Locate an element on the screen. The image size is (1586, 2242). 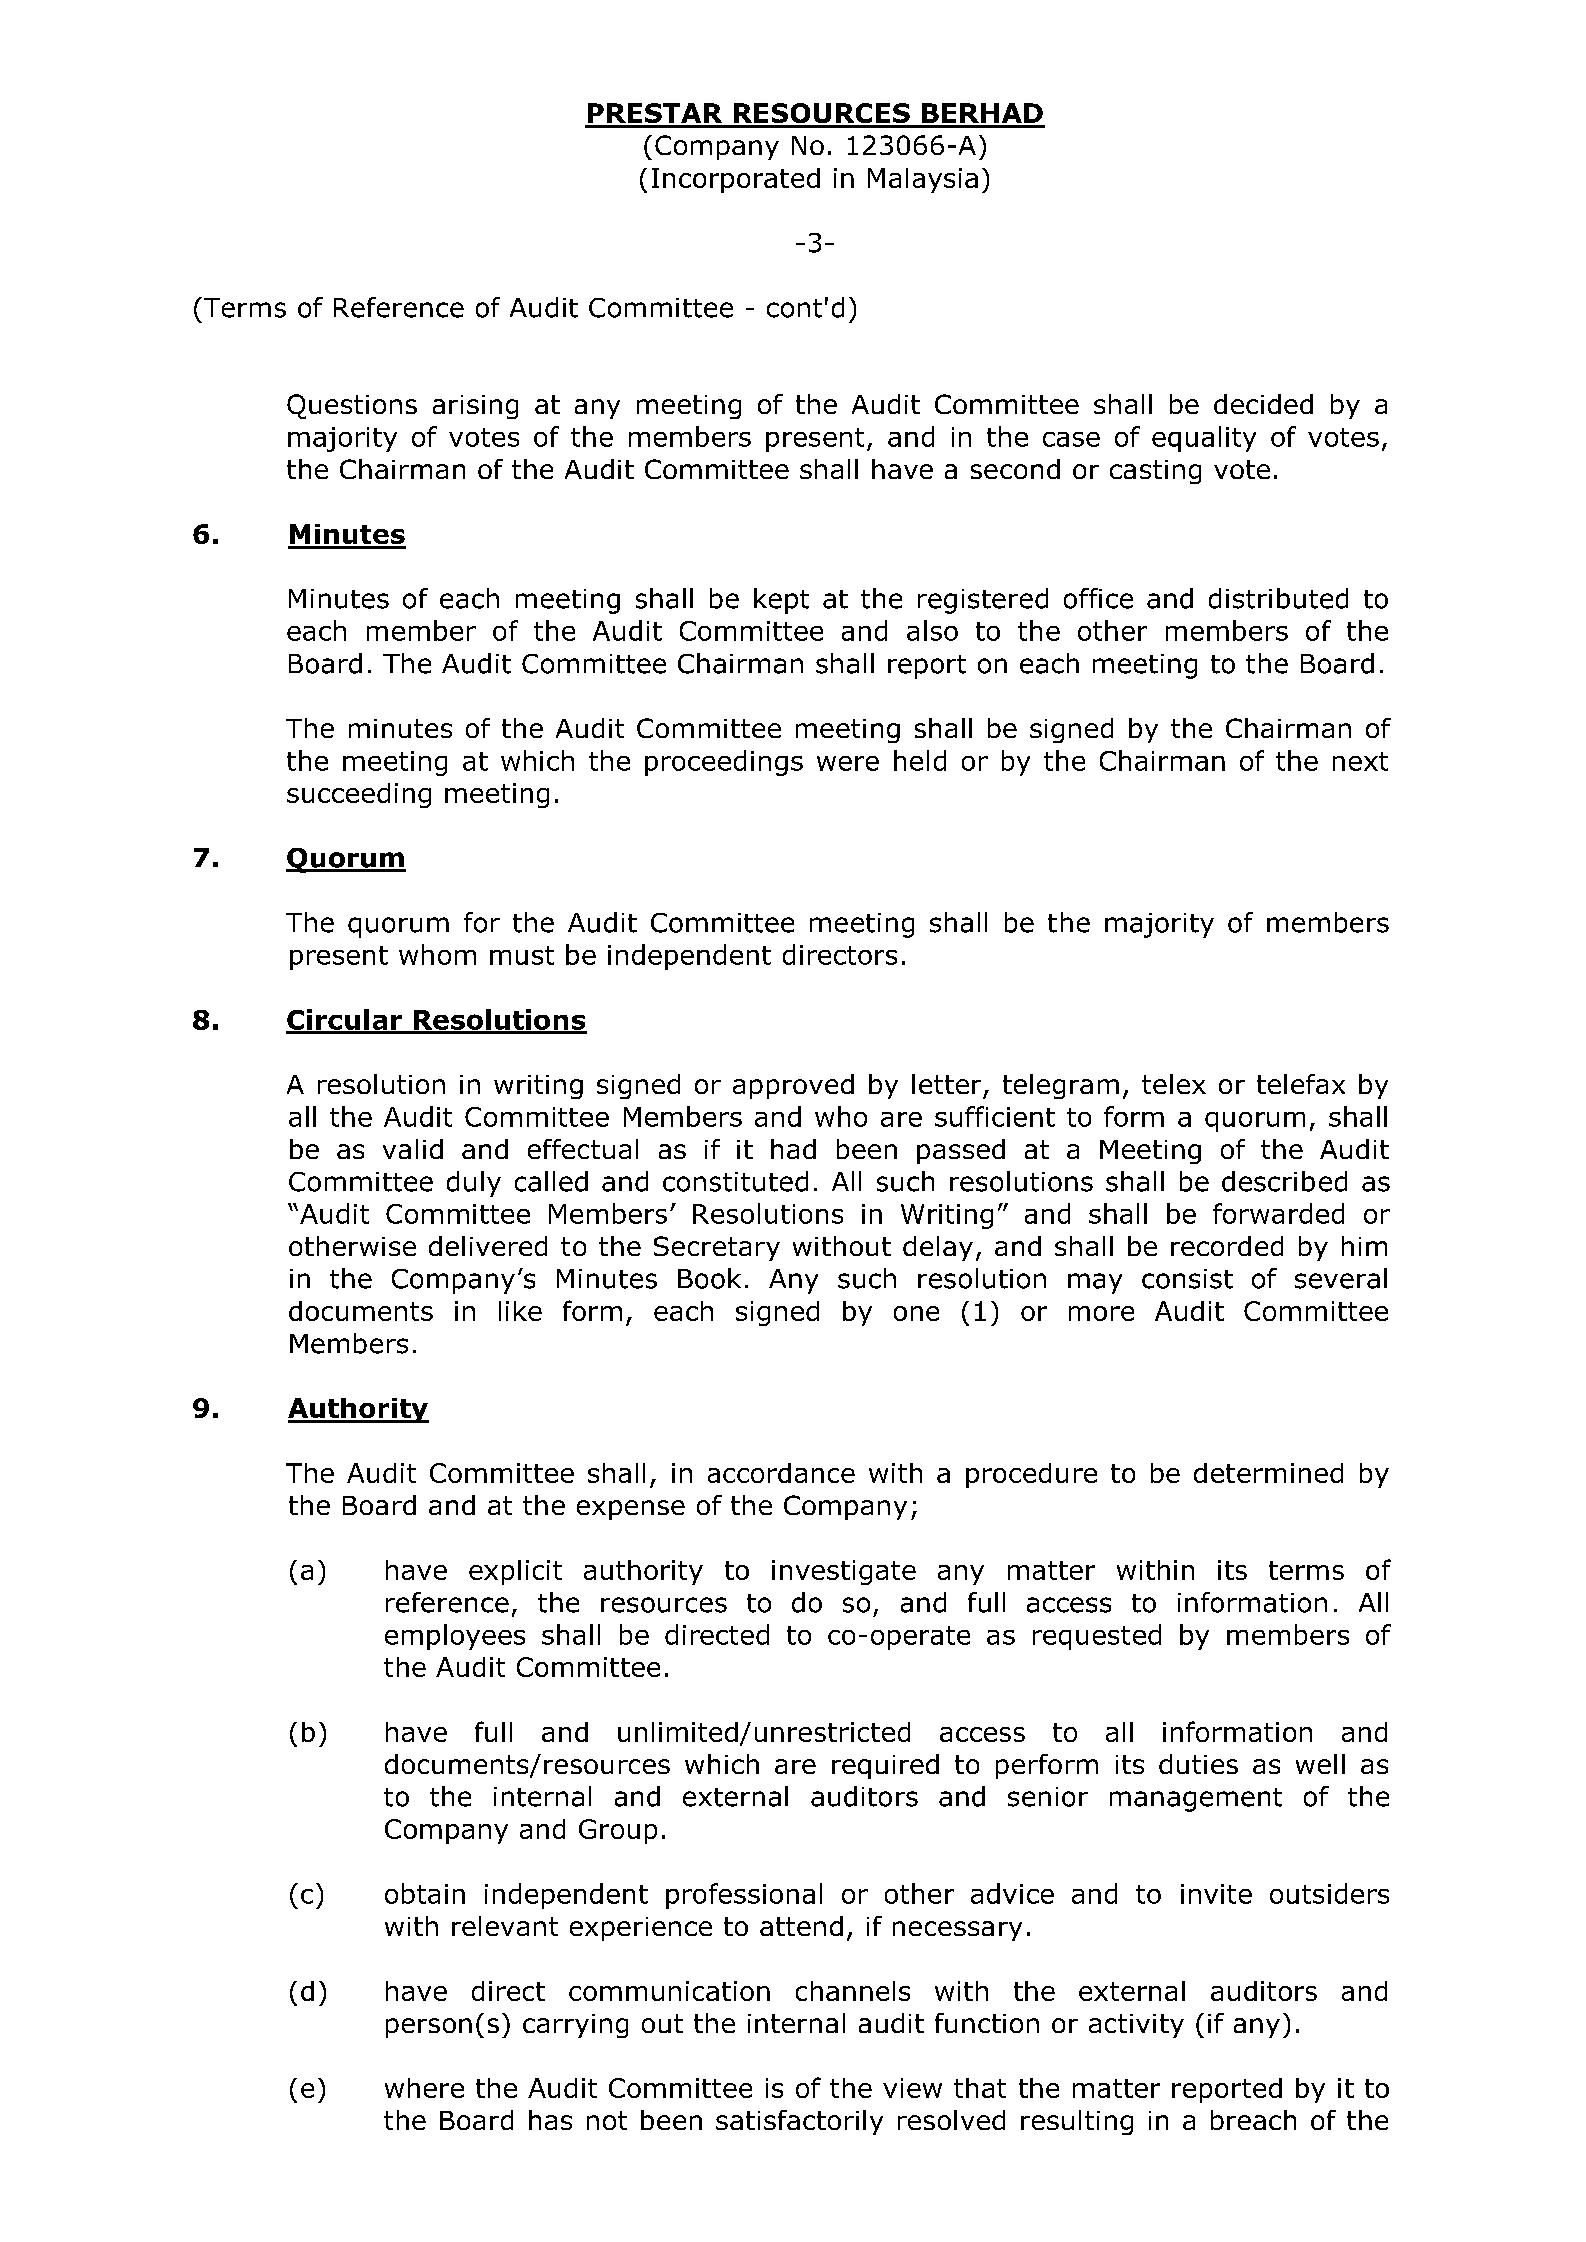
view is located at coordinates (912, 2088).
